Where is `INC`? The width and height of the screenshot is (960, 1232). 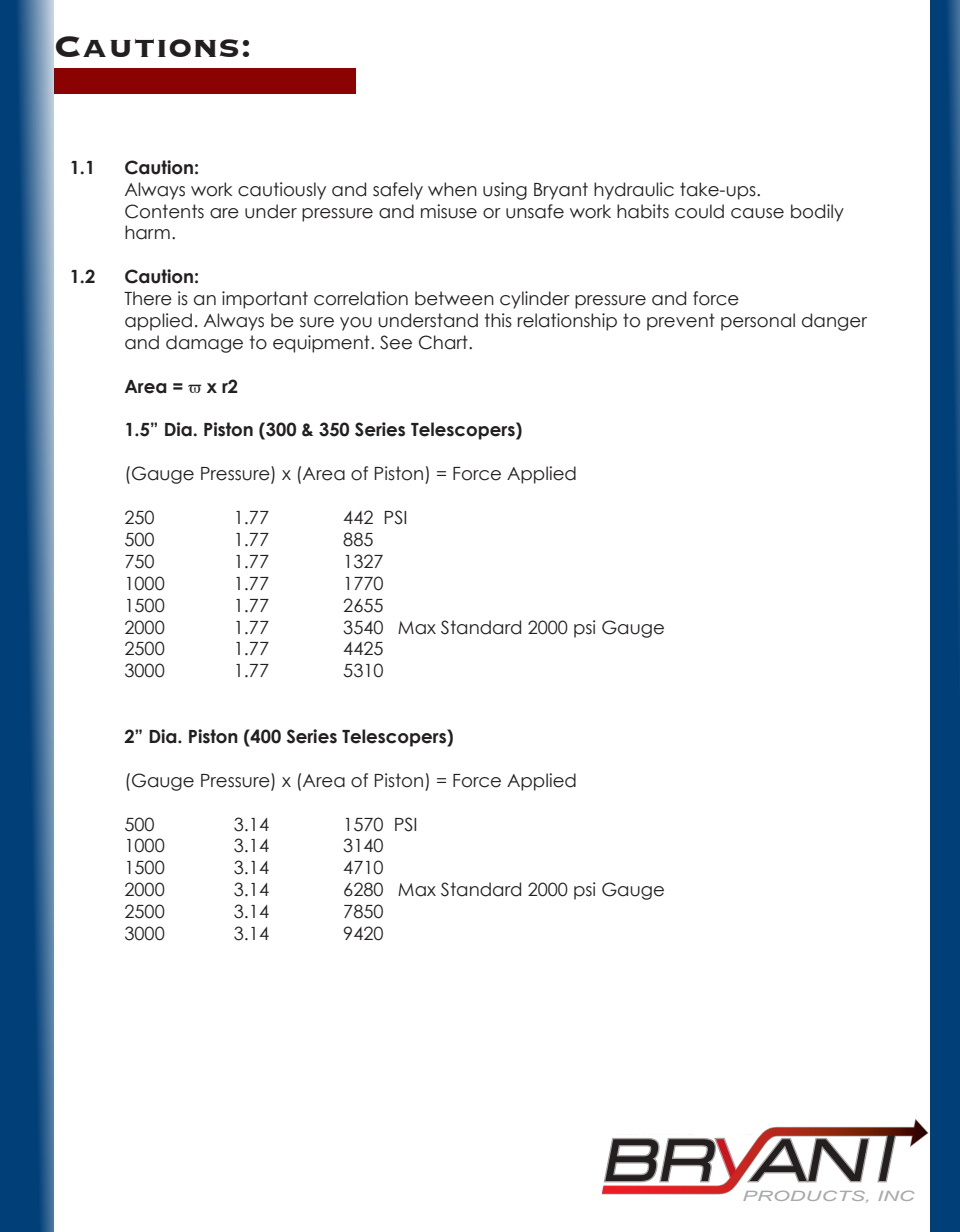 INC is located at coordinates (896, 1196).
